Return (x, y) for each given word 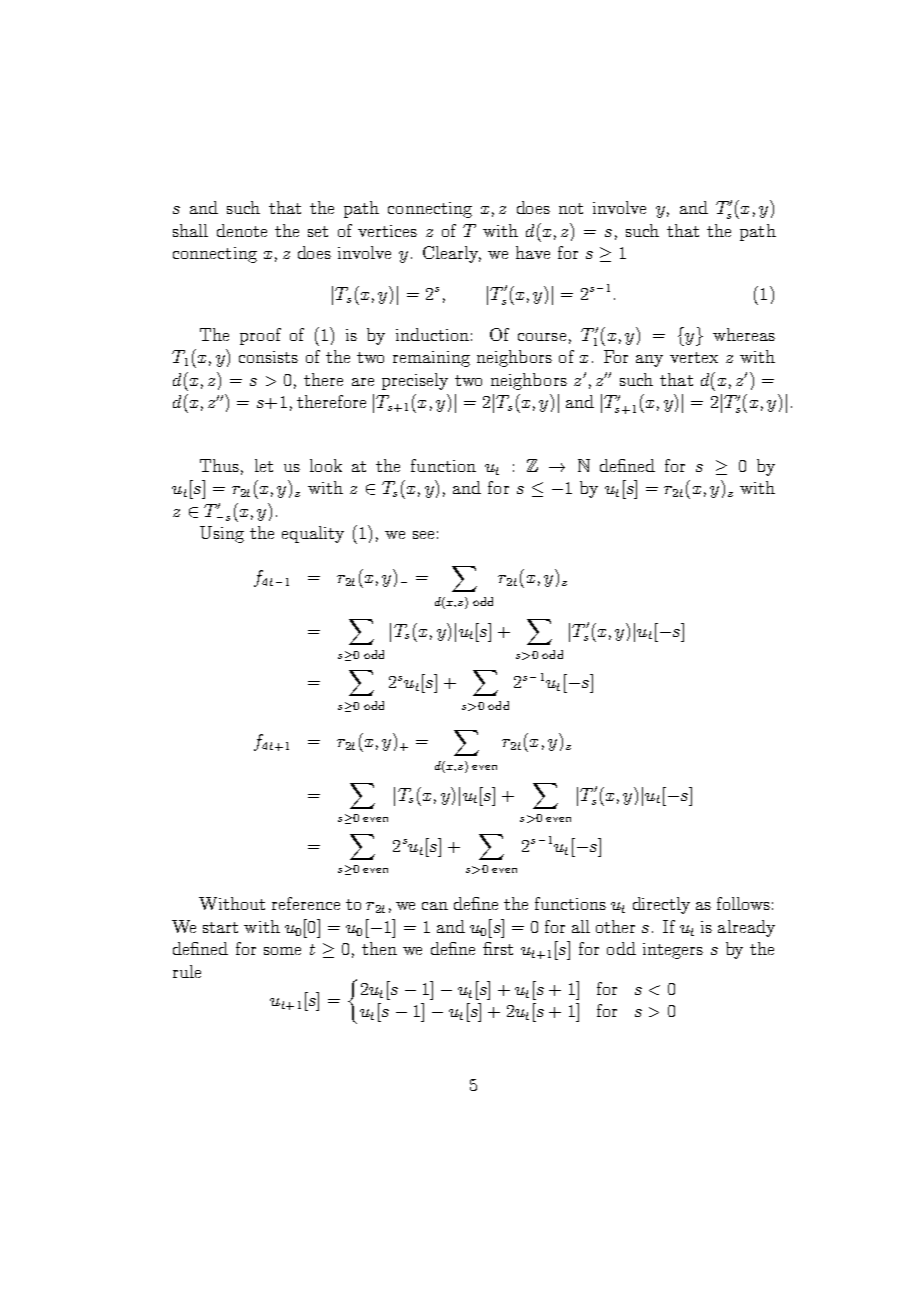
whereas (744, 334)
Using (222, 534)
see (423, 535)
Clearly (452, 254)
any (649, 361)
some (282, 951)
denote (242, 230)
